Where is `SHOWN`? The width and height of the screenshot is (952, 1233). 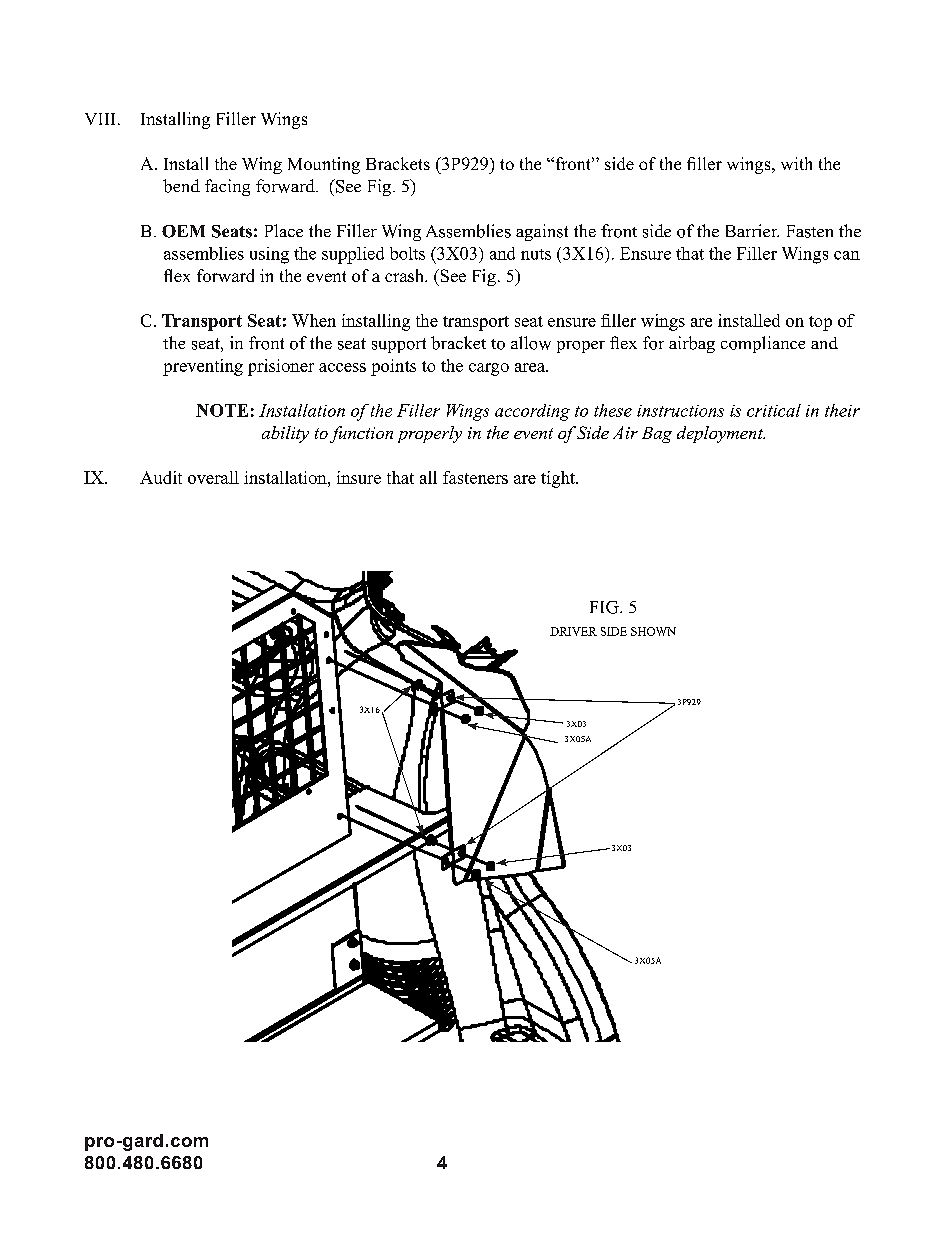 SHOWN is located at coordinates (653, 631).
